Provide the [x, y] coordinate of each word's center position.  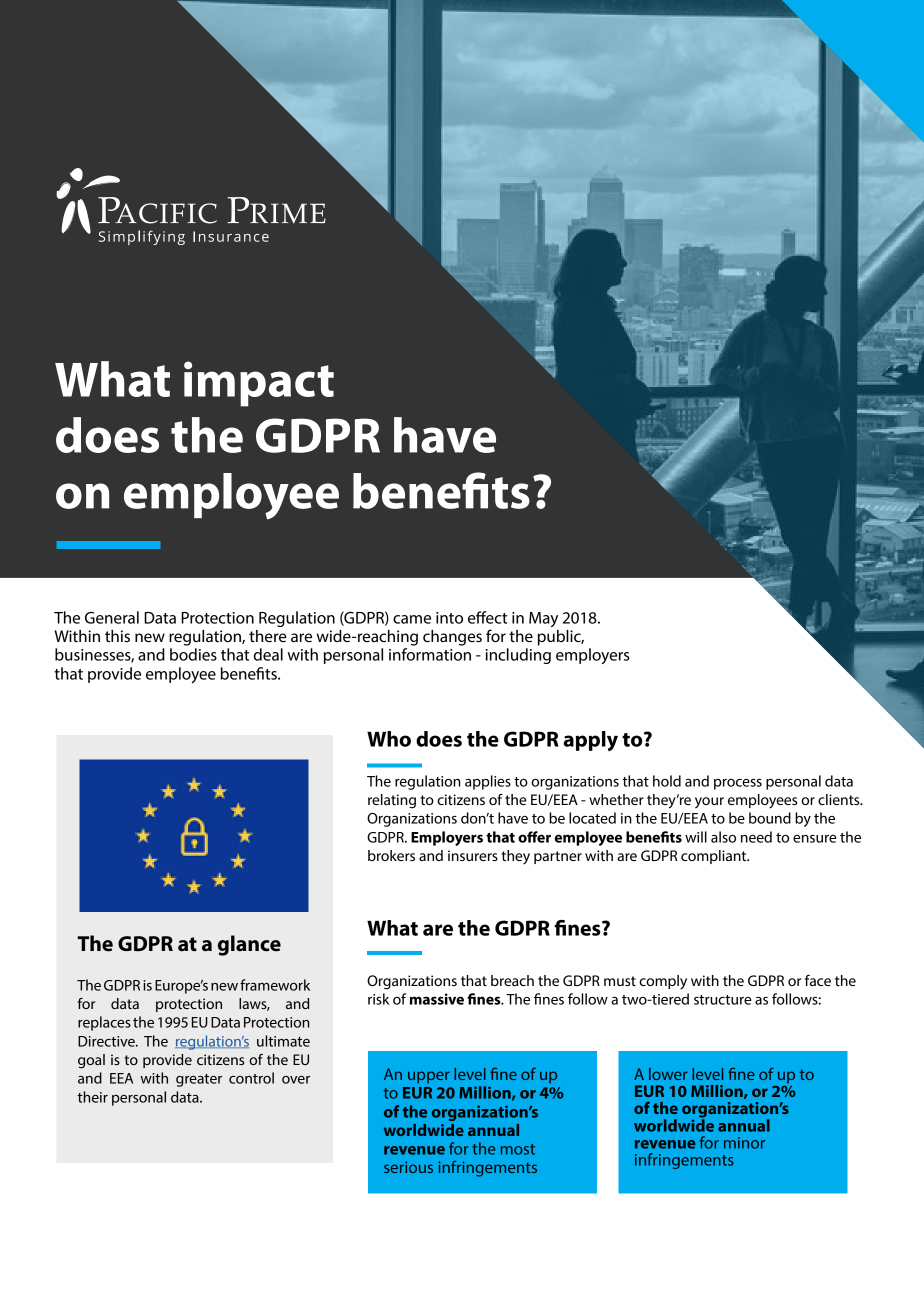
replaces [104, 1023]
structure [723, 1000]
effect [487, 617]
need [756, 837]
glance [249, 945]
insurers [473, 855]
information [430, 654]
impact [259, 384]
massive [437, 999]
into [449, 618]
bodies [193, 654]
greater [199, 1080]
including [518, 656]
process [738, 784]
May [543, 619]
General [112, 617]
